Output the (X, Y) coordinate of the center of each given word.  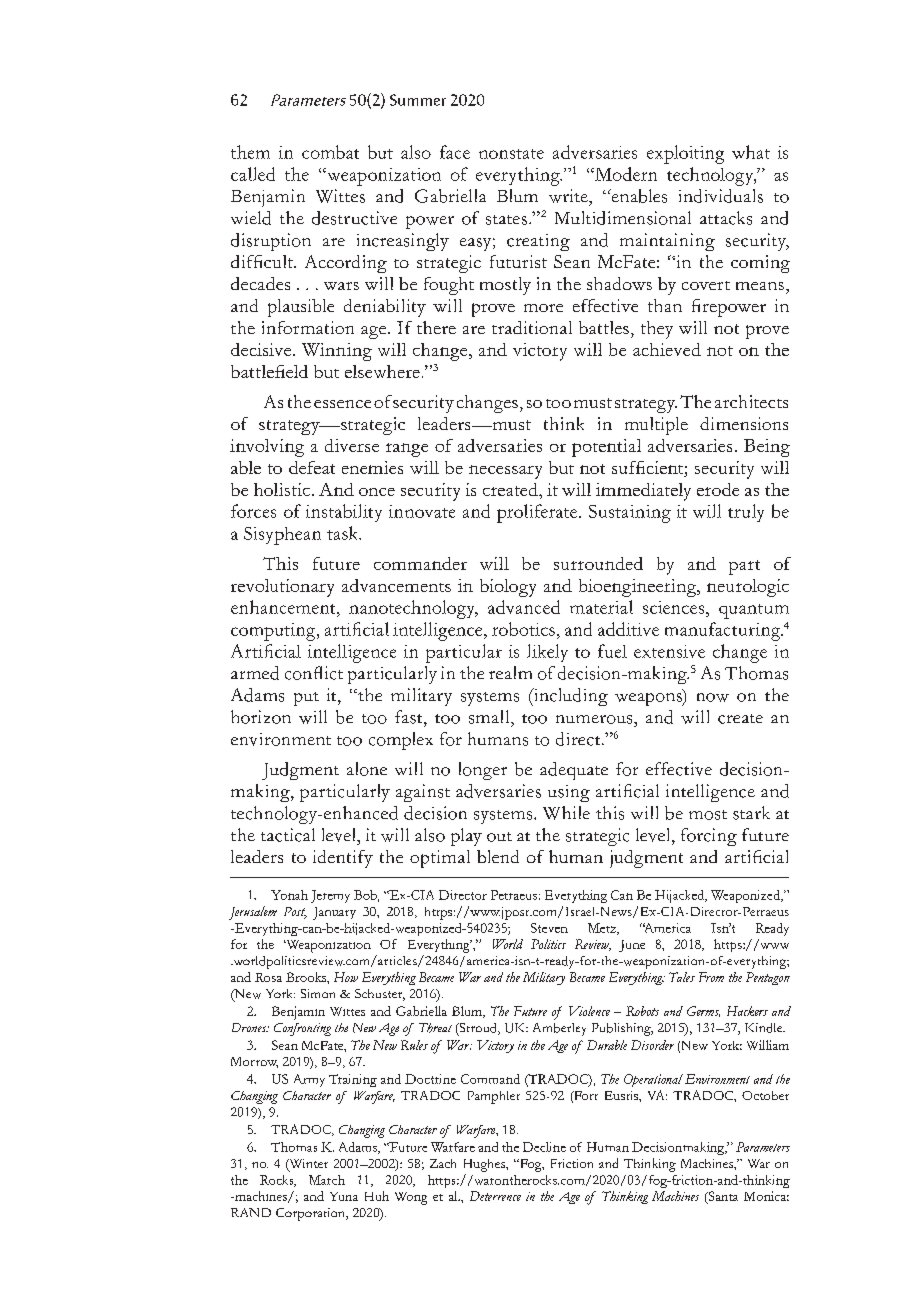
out (499, 837)
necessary (505, 472)
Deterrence (495, 1196)
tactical (288, 835)
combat (330, 152)
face (455, 152)
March (327, 1180)
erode (718, 489)
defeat (312, 467)
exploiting (685, 154)
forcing (709, 837)
